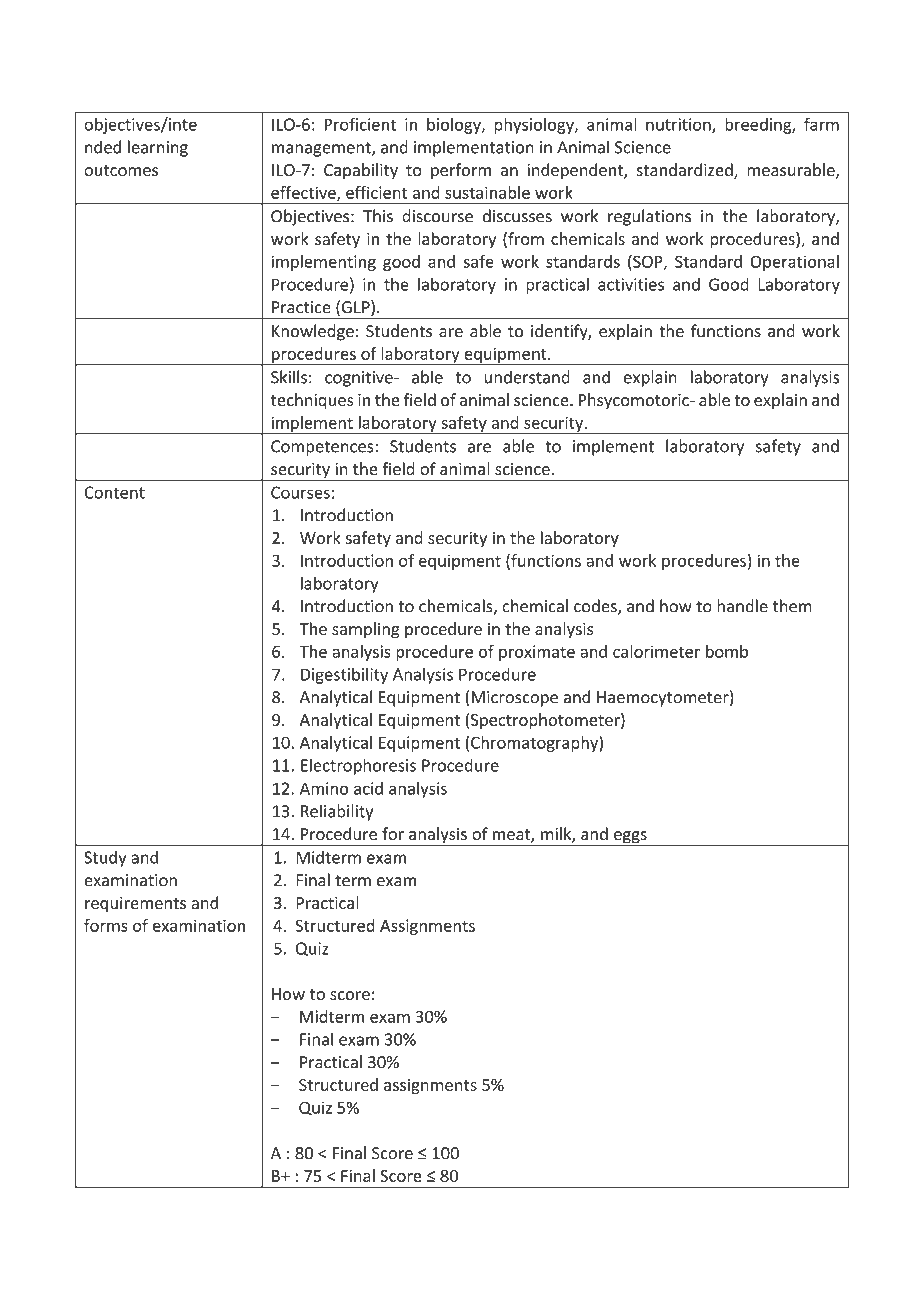 The image size is (924, 1308). I want to click on Digestibility, so click(344, 675).
